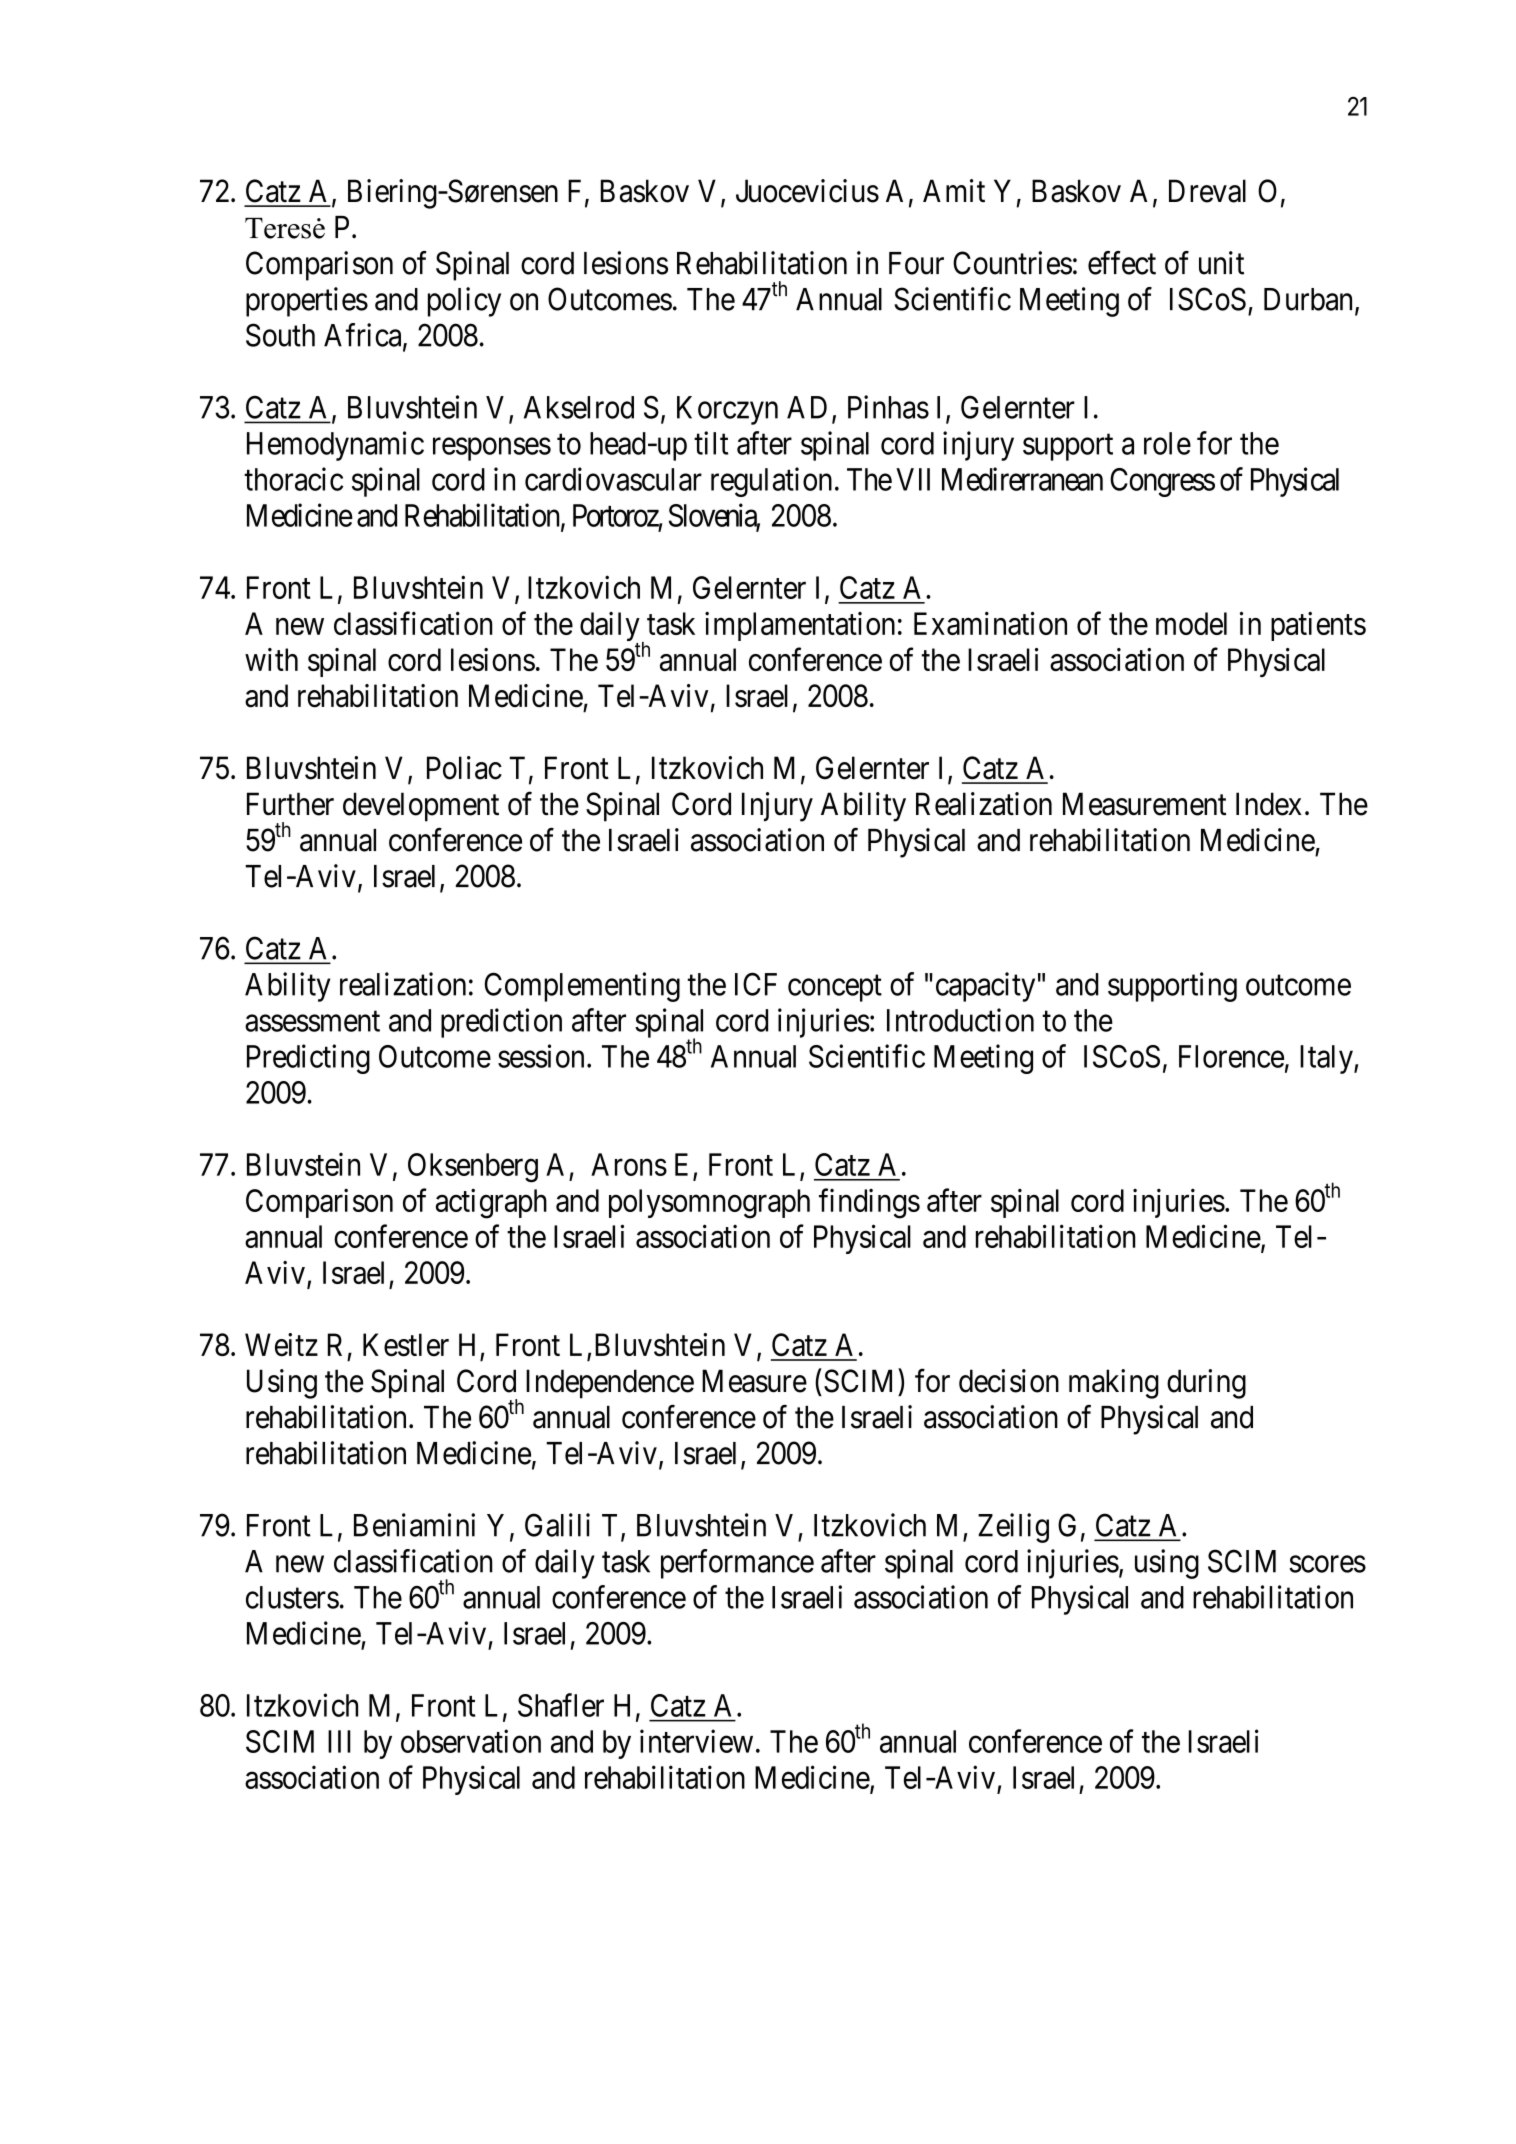 This document has height=2144, width=1516. I want to click on unit, so click(1221, 263).
